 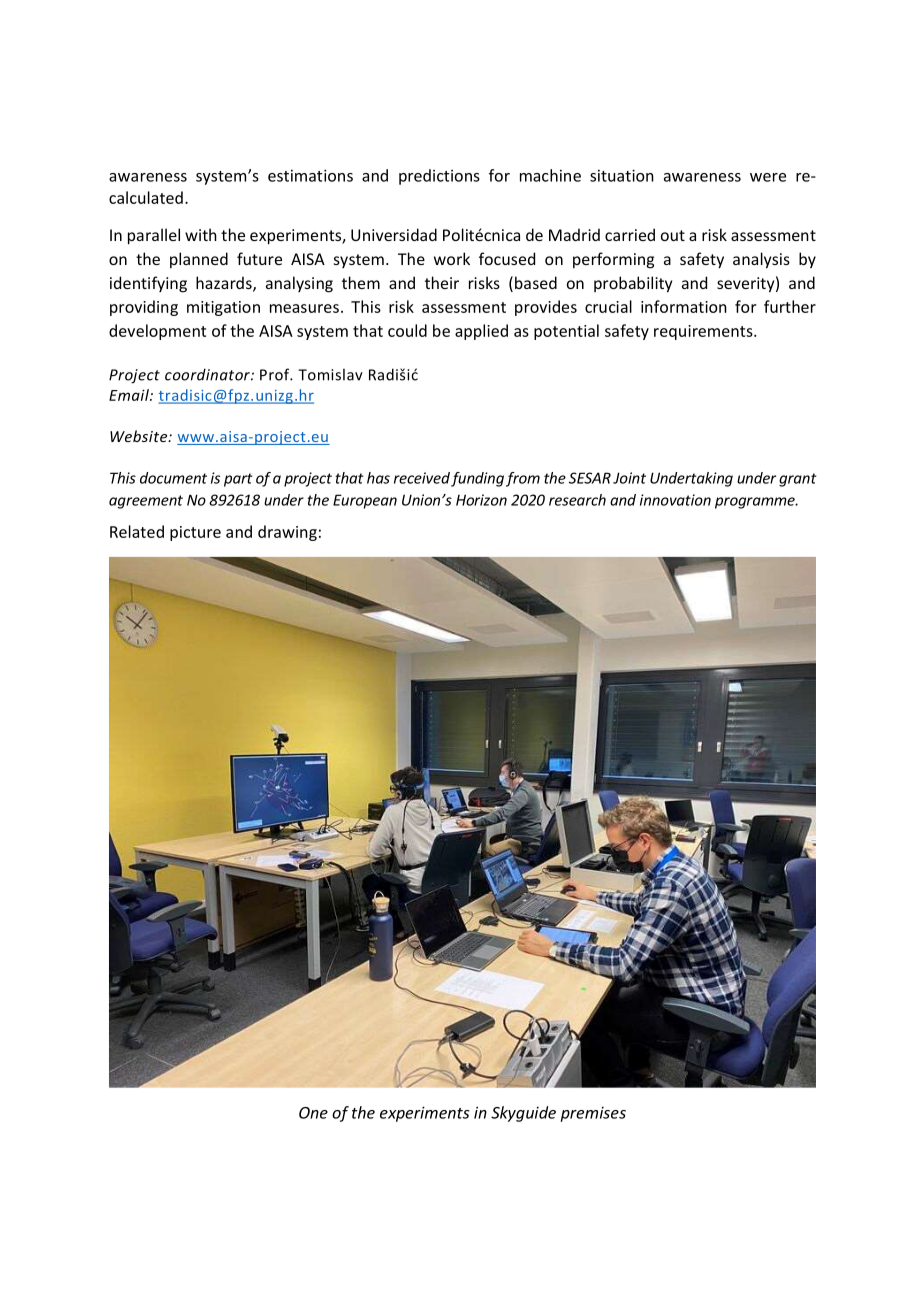 I want to click on were, so click(x=768, y=177).
